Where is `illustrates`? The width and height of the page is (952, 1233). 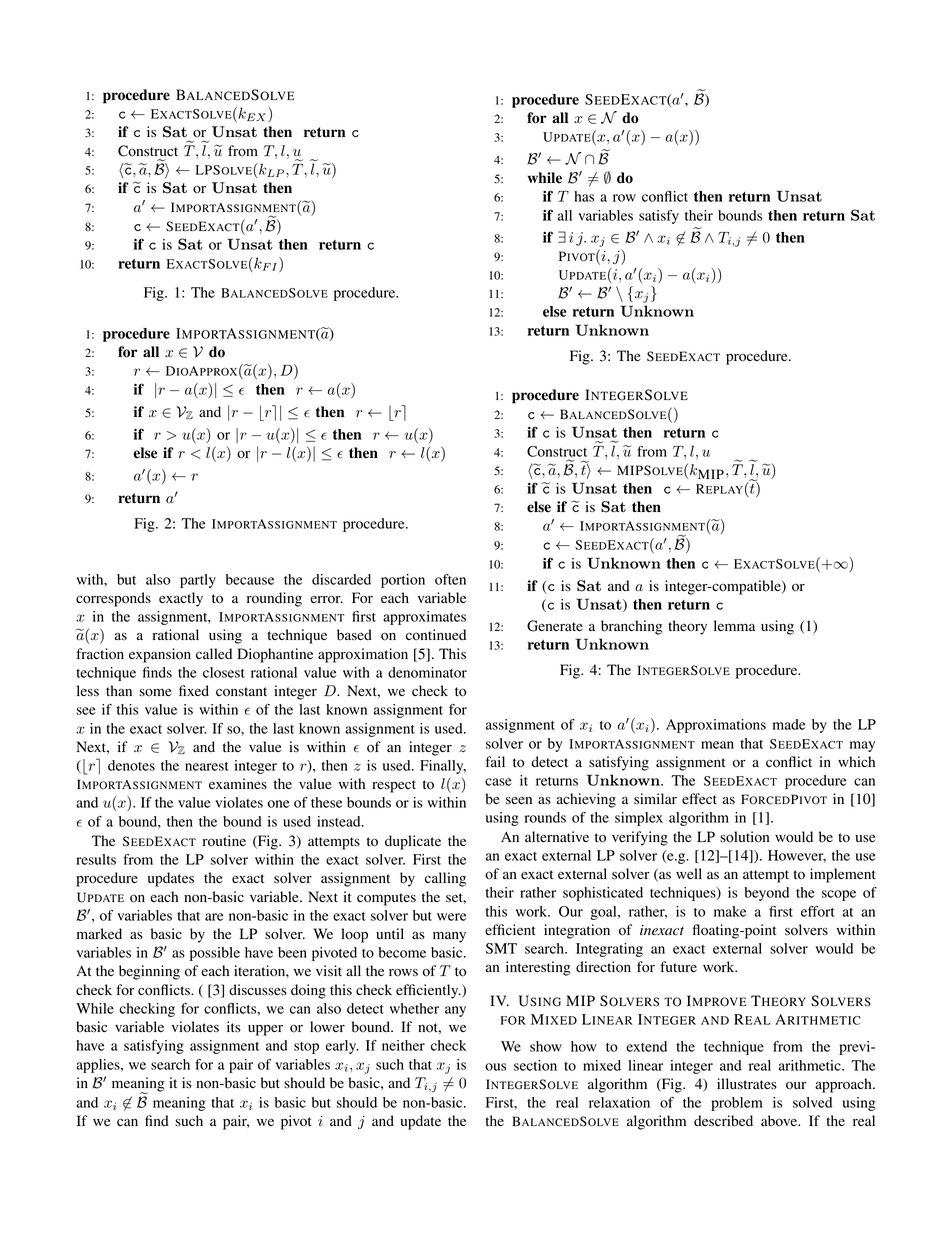
illustrates is located at coordinates (747, 1083).
